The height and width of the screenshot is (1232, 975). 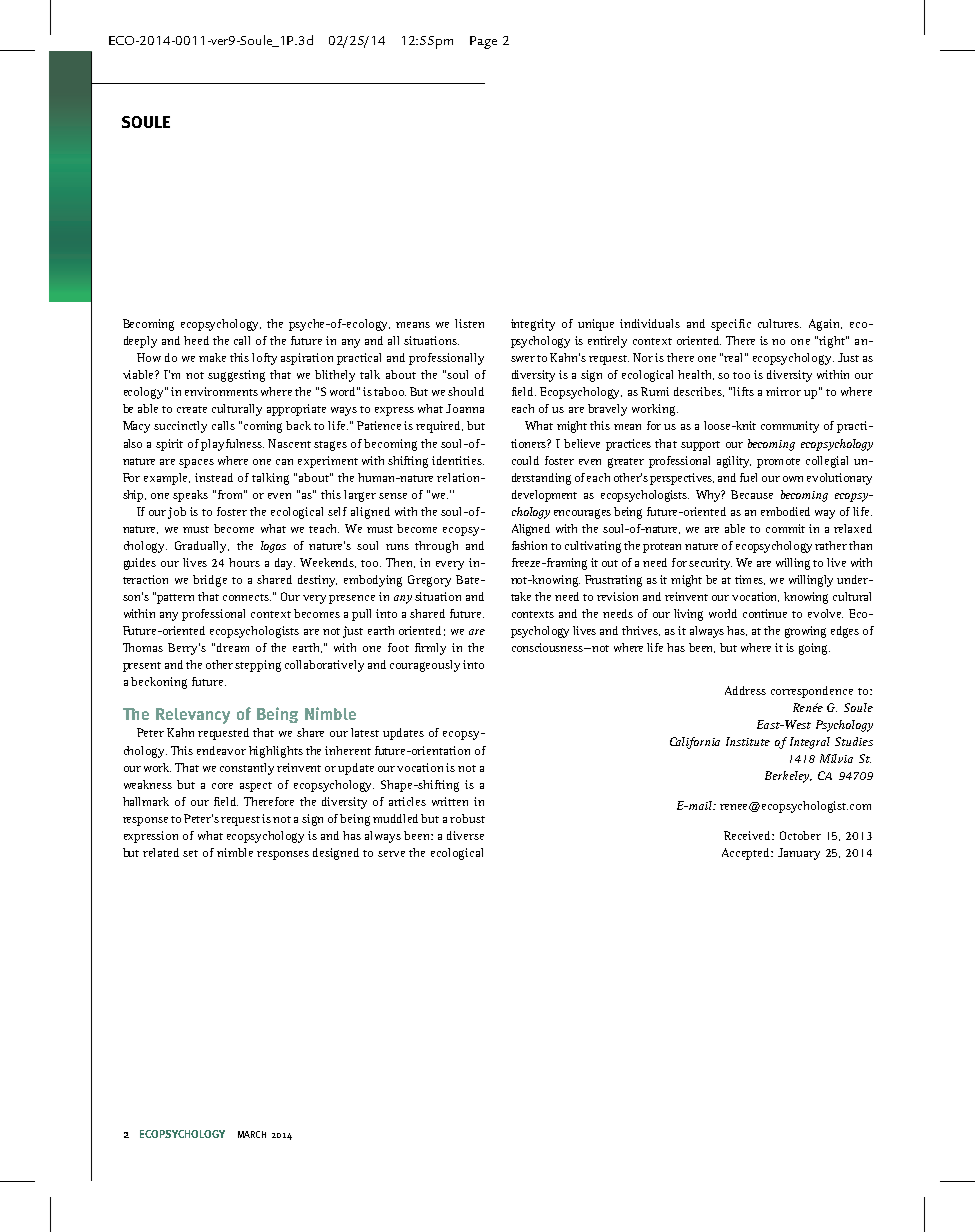 I want to click on January, so click(x=799, y=854).
